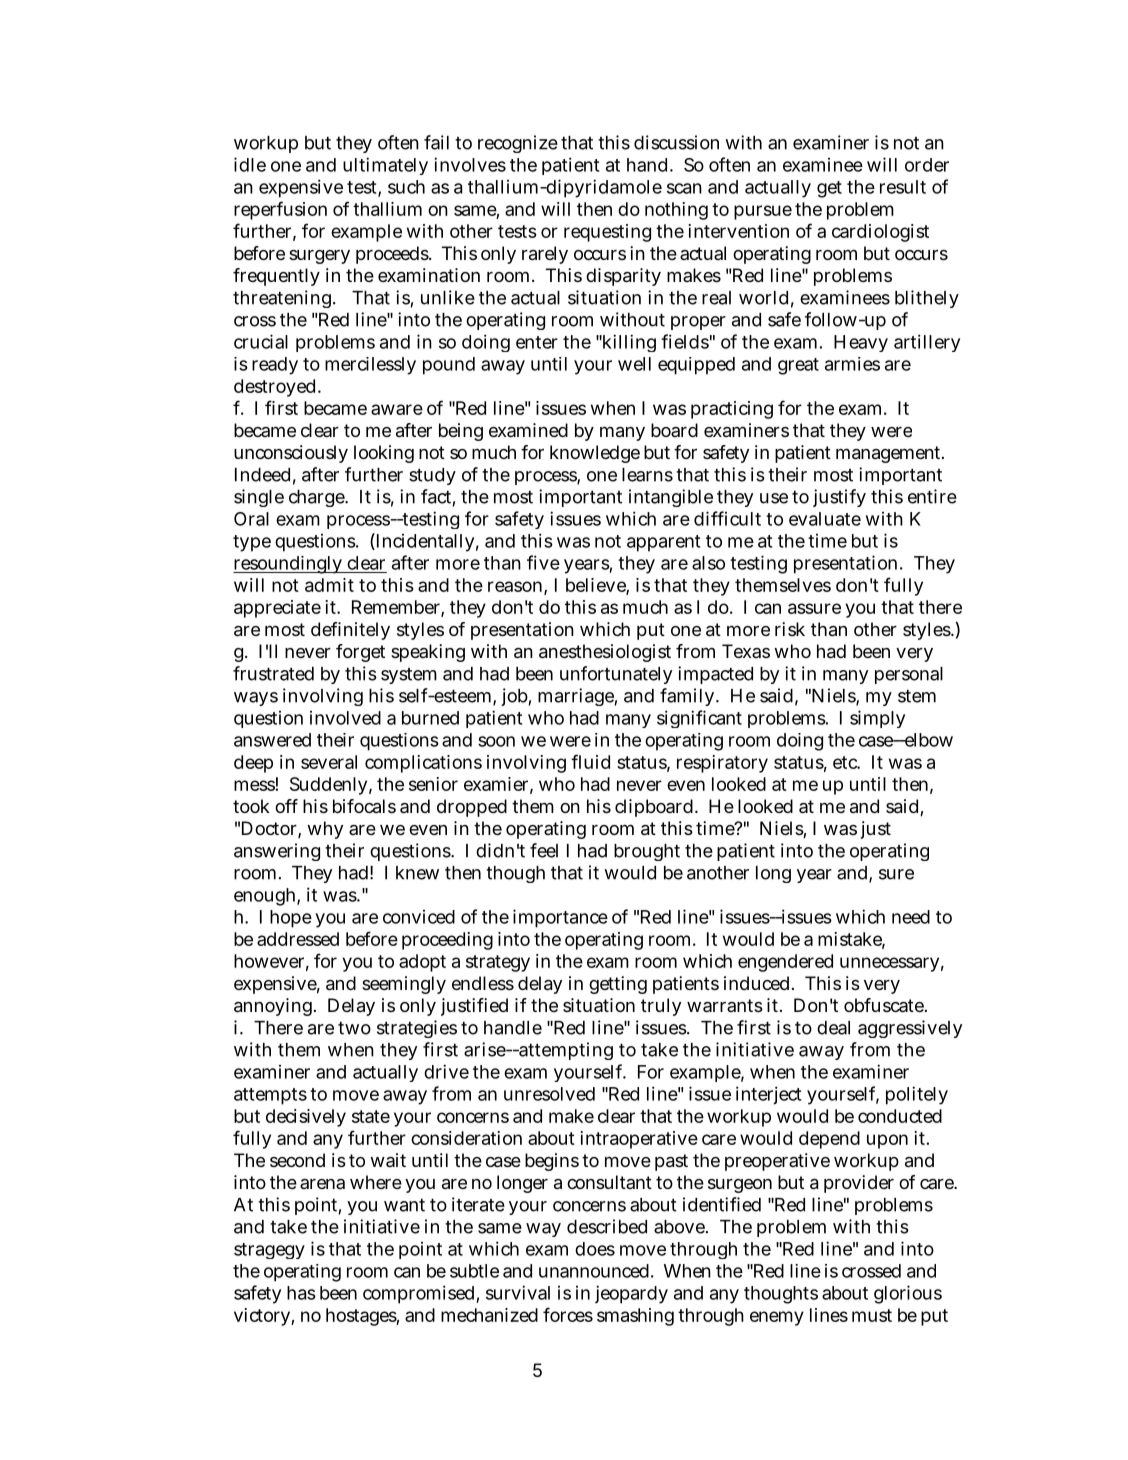  Describe the element at coordinates (291, 919) in the screenshot. I see `hope` at that location.
